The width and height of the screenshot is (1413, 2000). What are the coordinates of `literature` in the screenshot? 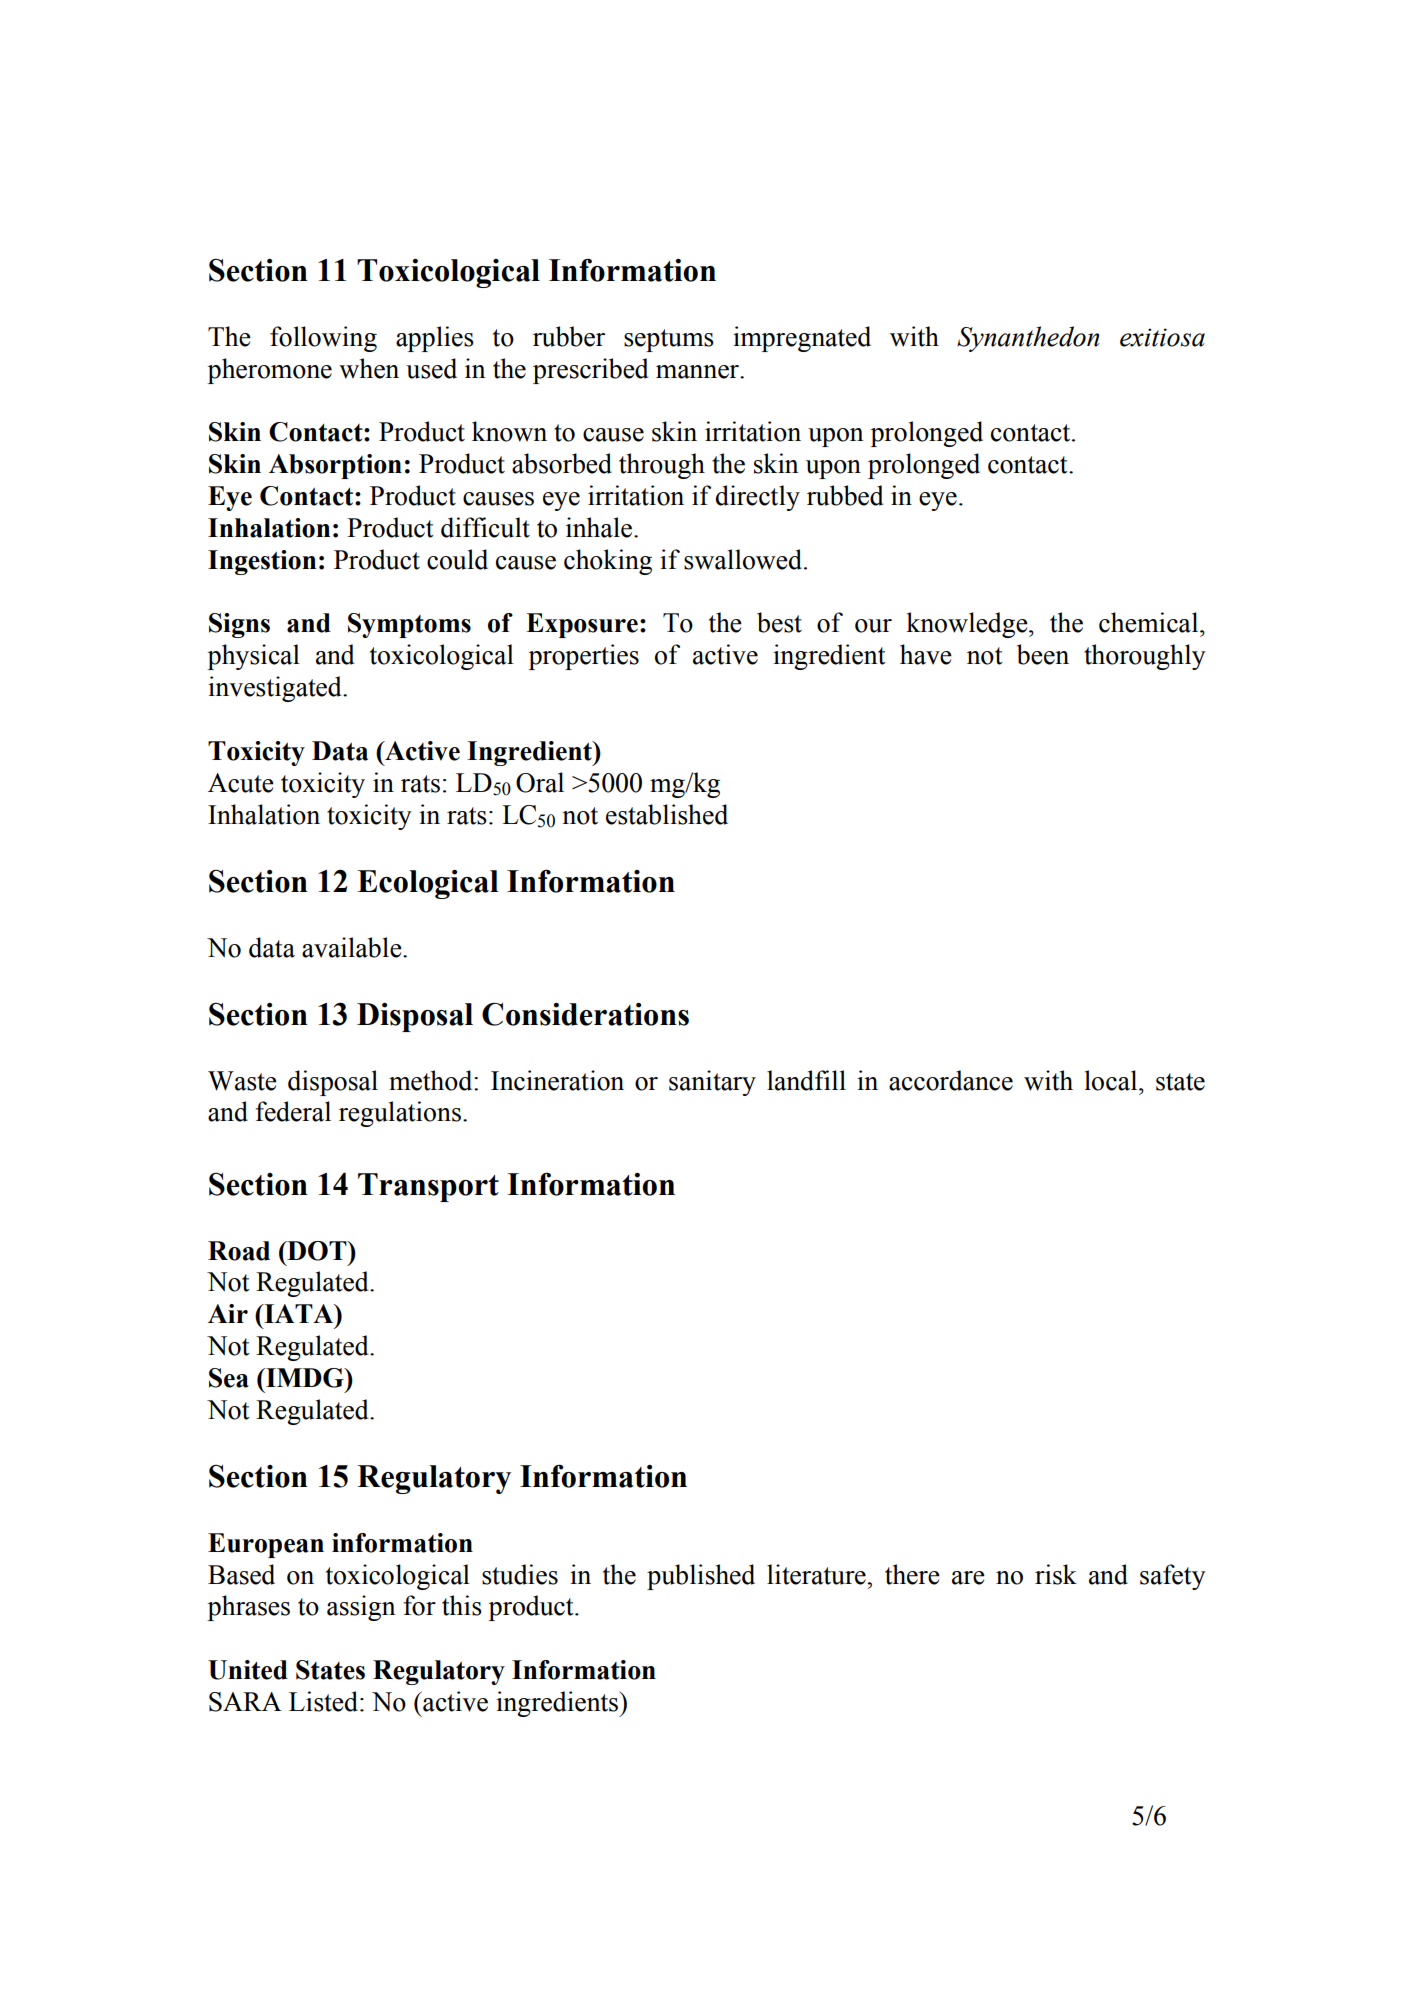 It's located at (817, 1574).
